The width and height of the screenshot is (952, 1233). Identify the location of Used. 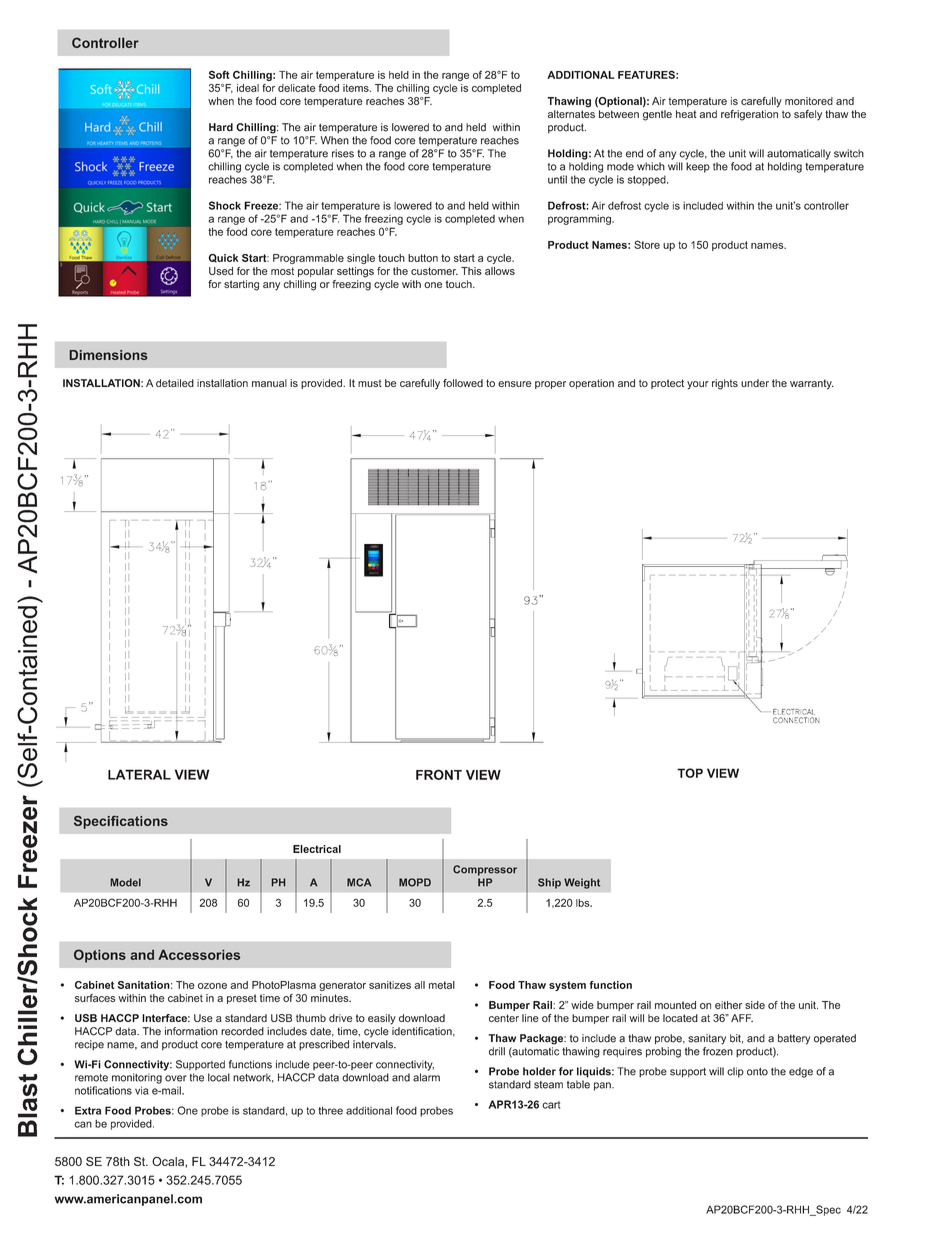
(221, 271).
